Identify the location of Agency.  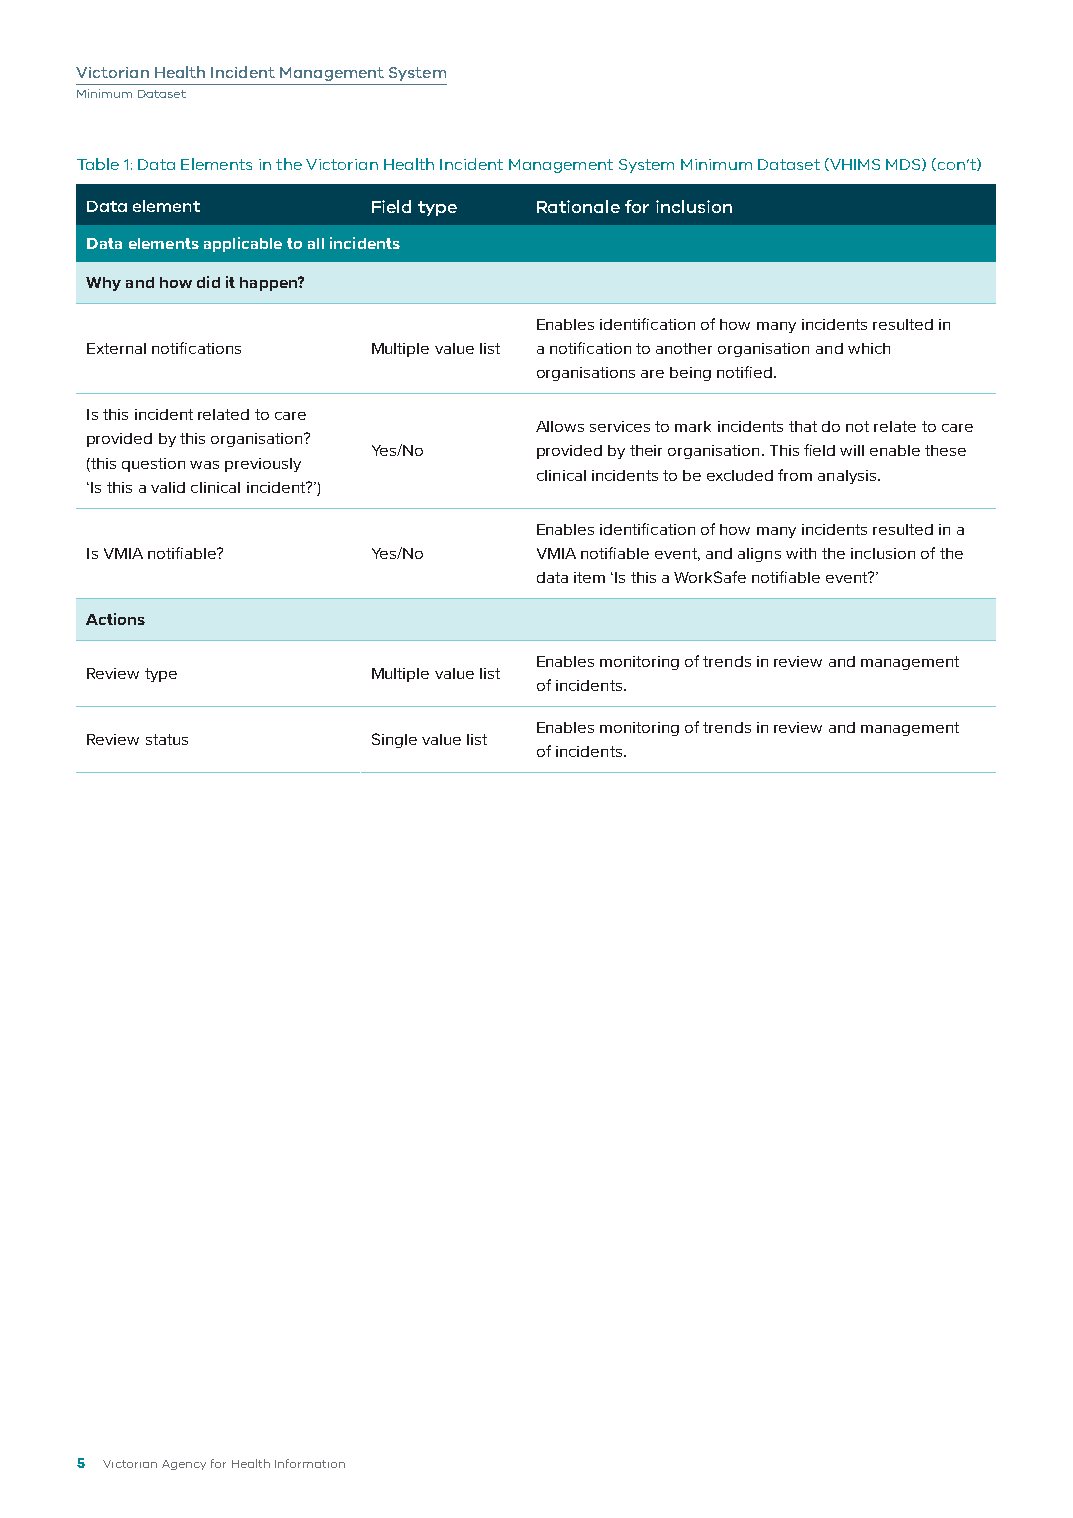
(184, 1465).
